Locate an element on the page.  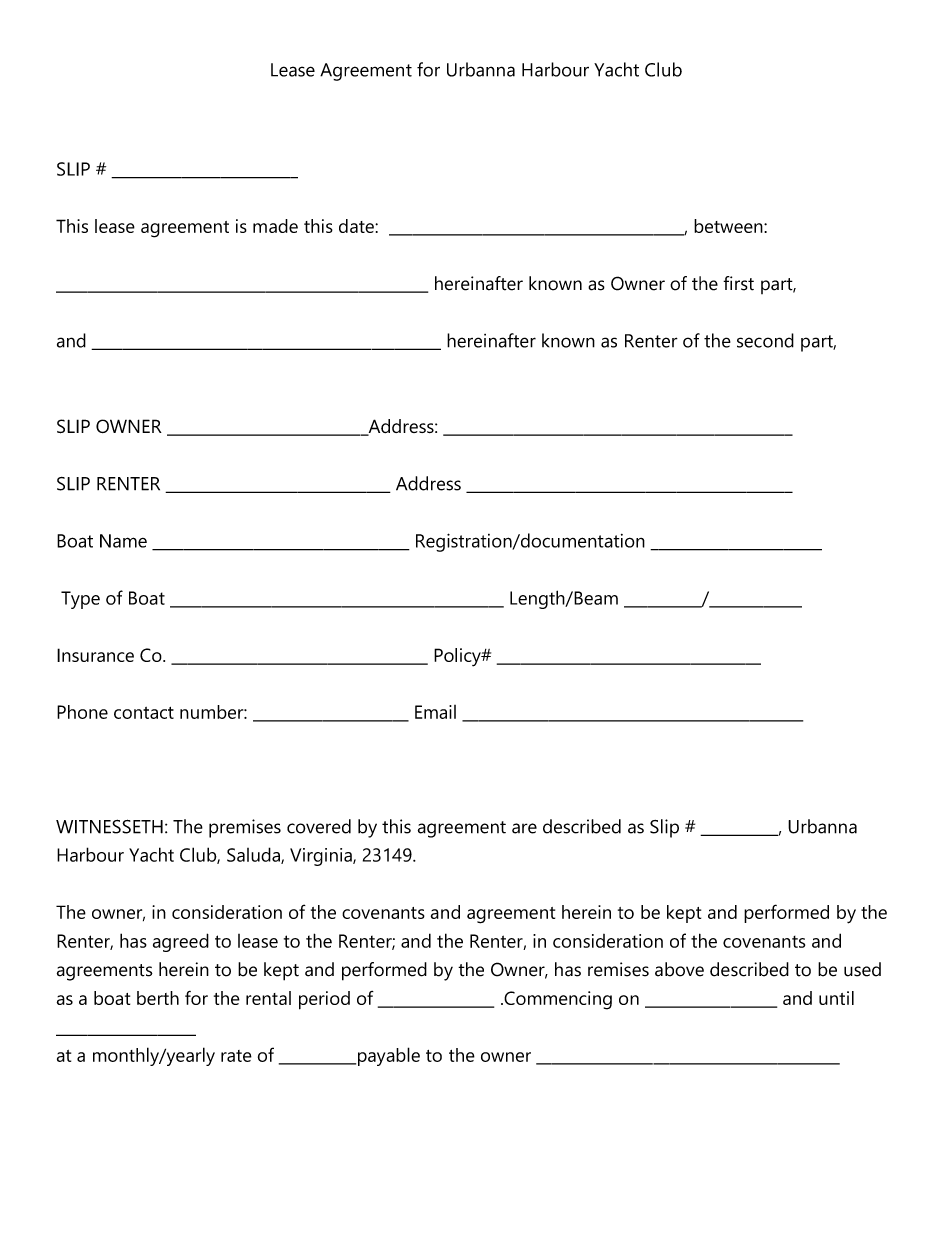
contact is located at coordinates (144, 713).
